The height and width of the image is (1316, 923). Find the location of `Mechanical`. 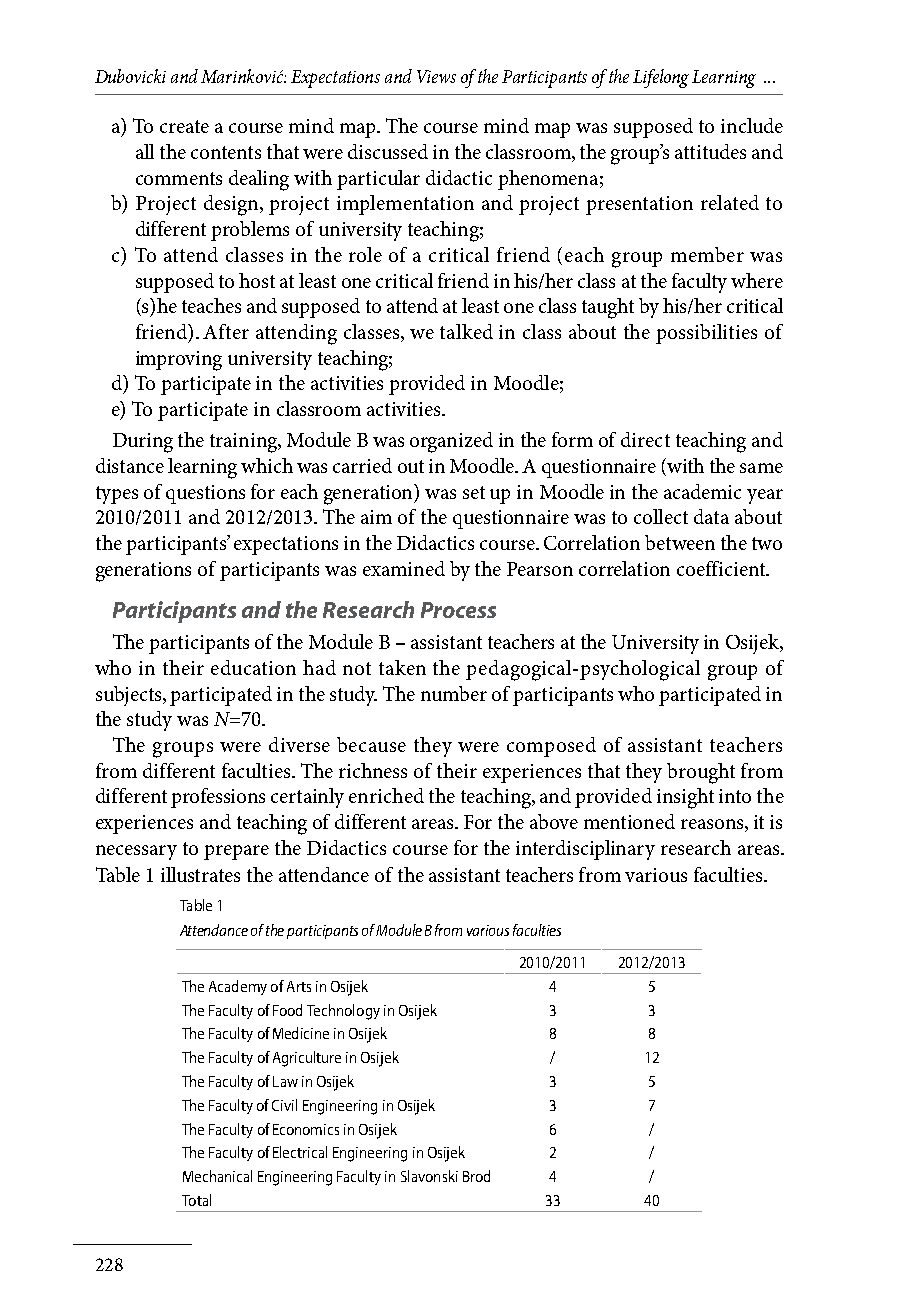

Mechanical is located at coordinates (217, 1176).
